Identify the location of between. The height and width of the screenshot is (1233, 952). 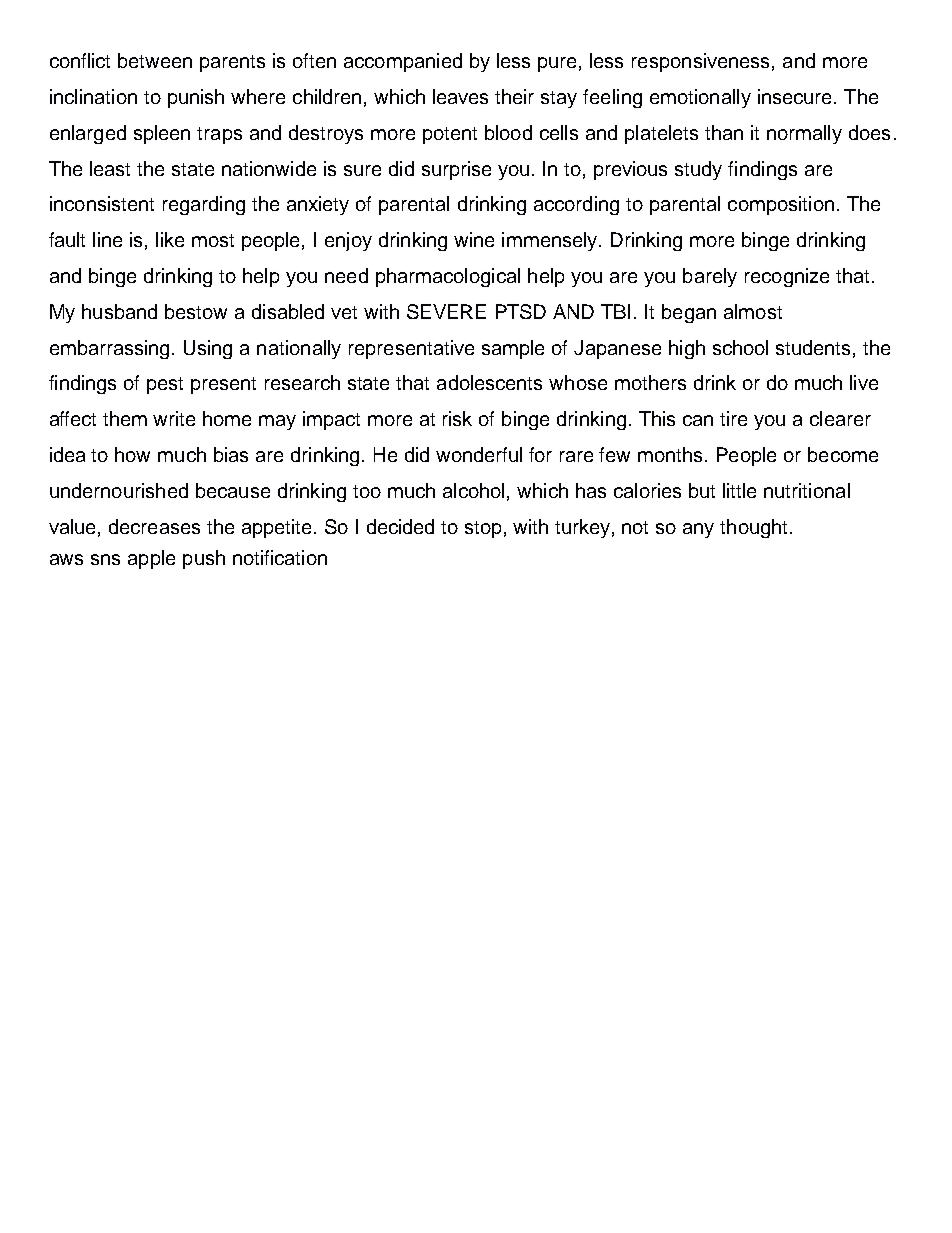
(155, 60).
